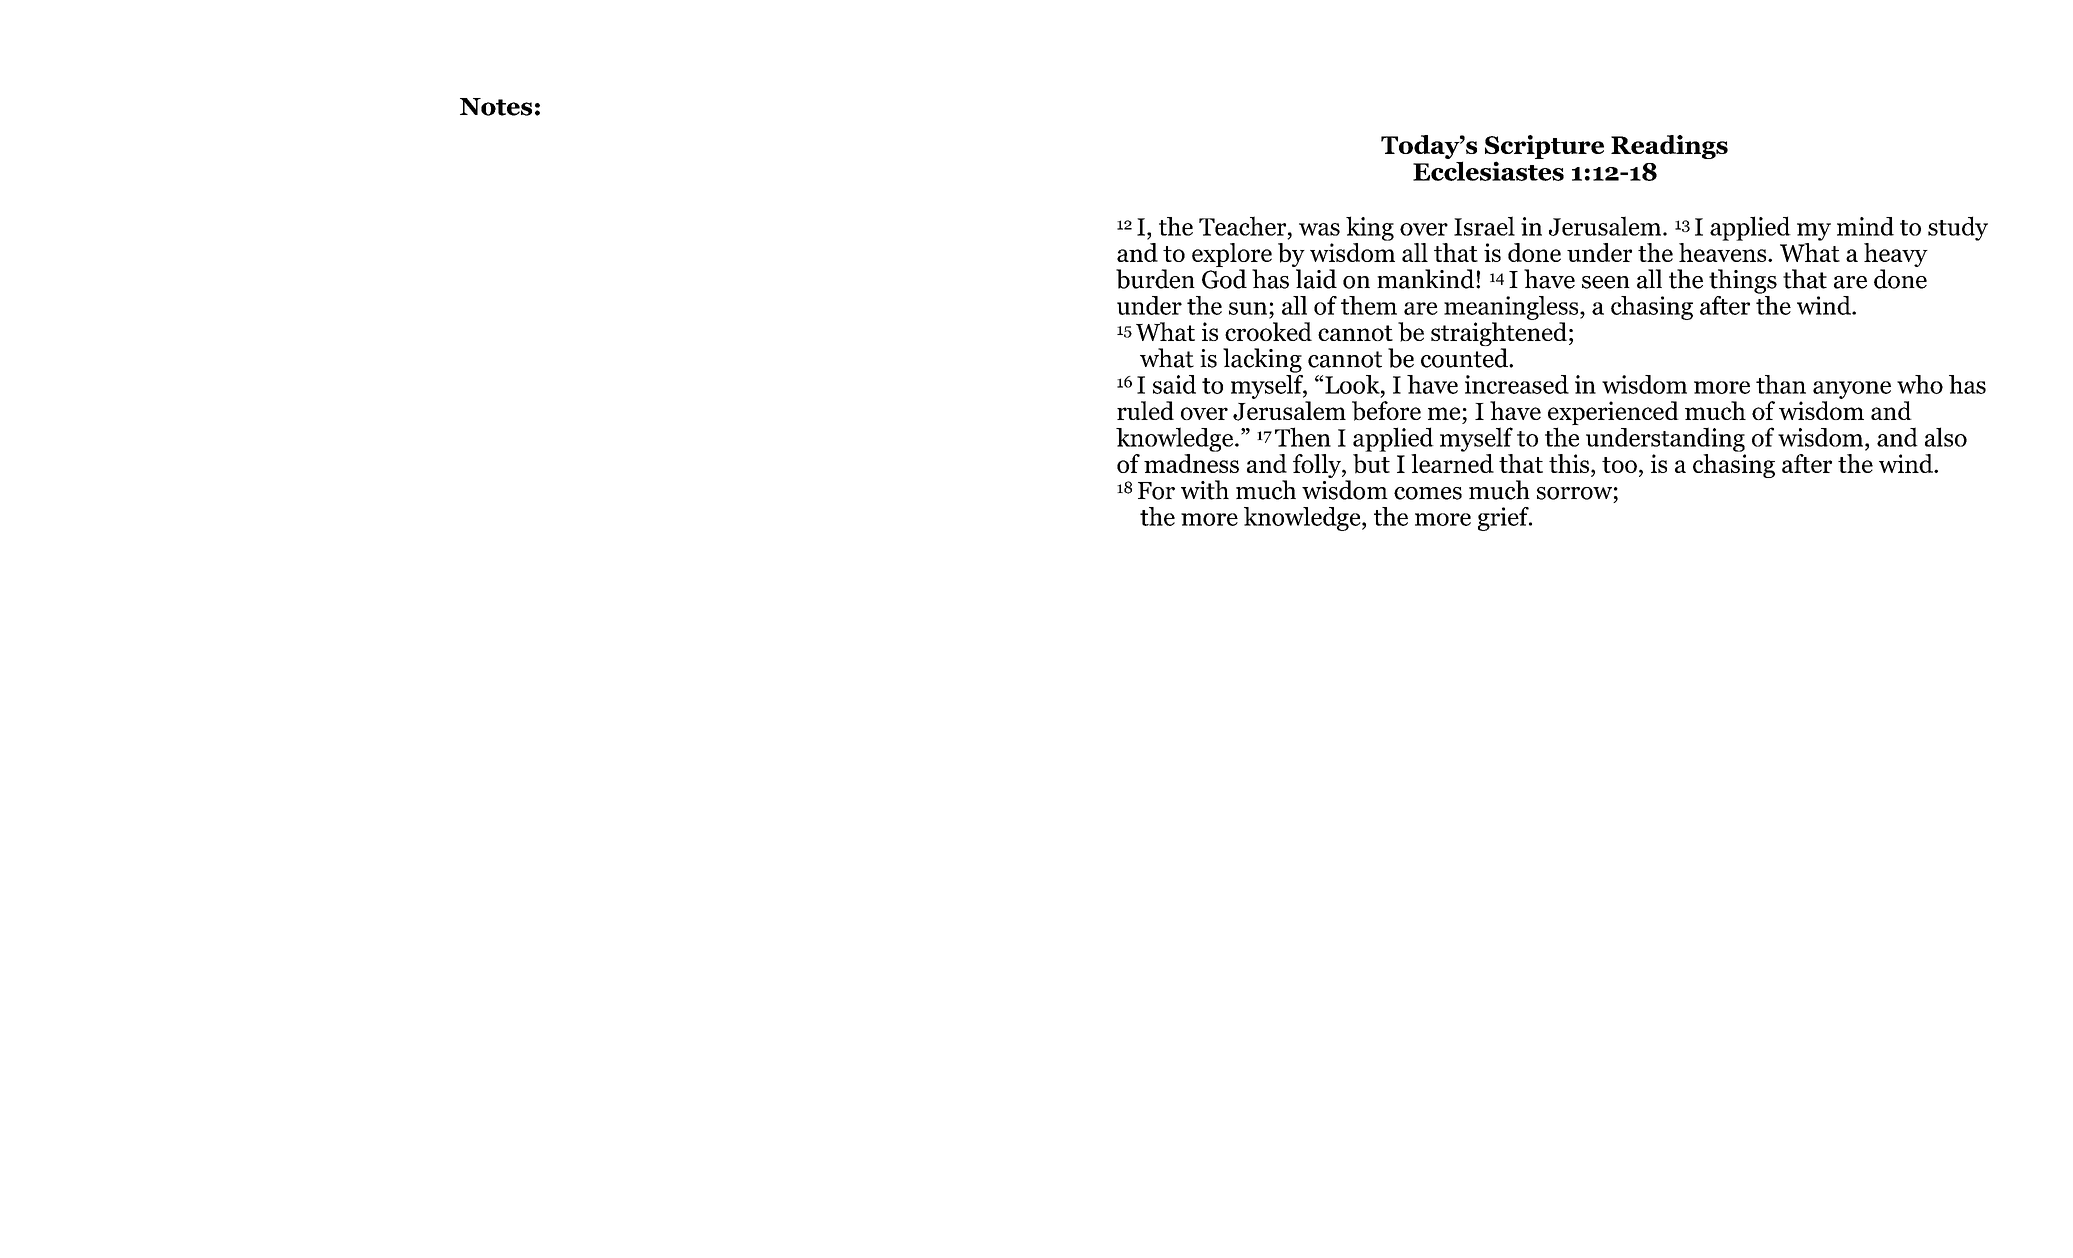  Describe the element at coordinates (1174, 384) in the screenshot. I see `said` at that location.
